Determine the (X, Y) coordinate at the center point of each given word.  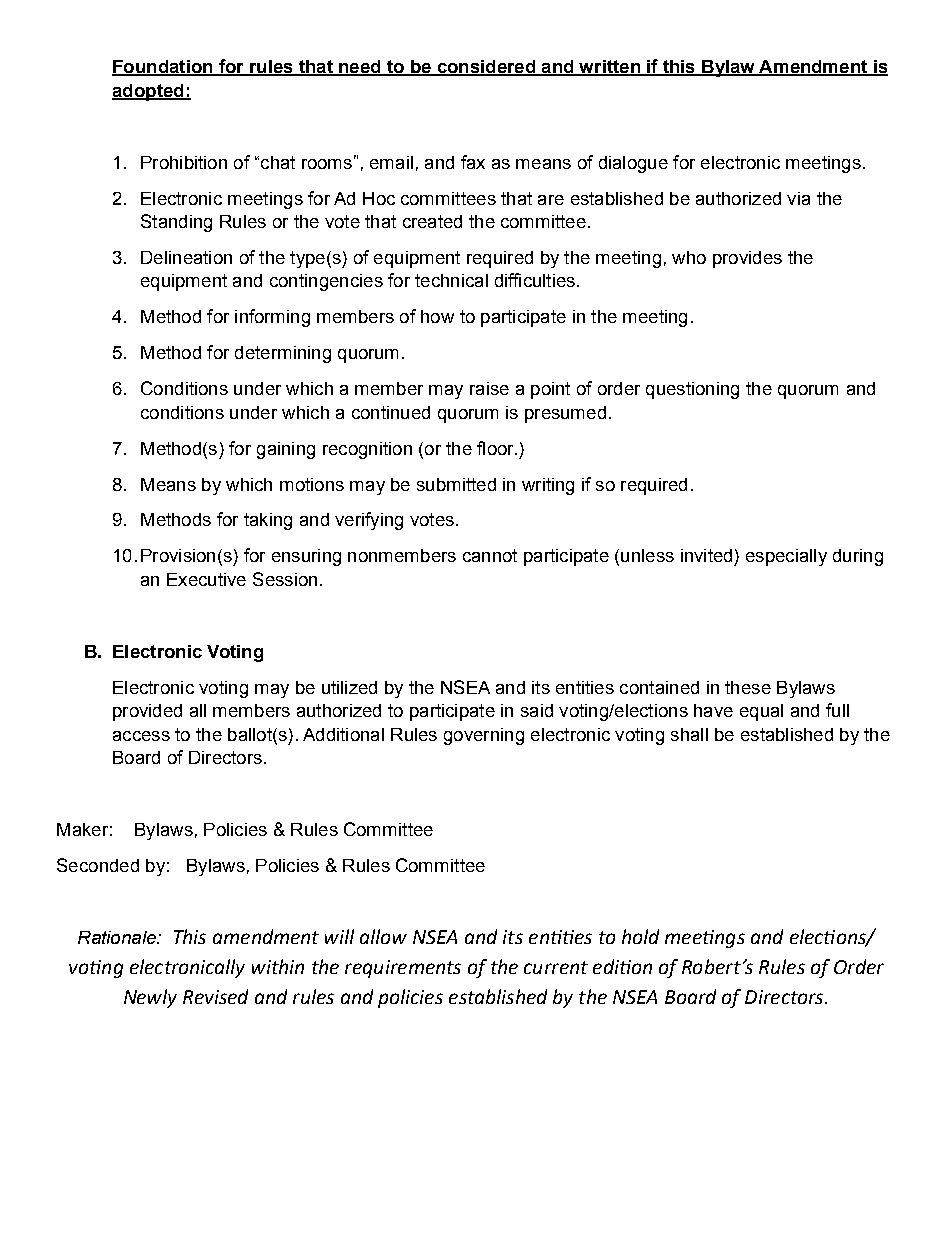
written (609, 68)
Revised (215, 996)
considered (486, 68)
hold (640, 936)
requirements (403, 969)
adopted (149, 92)
